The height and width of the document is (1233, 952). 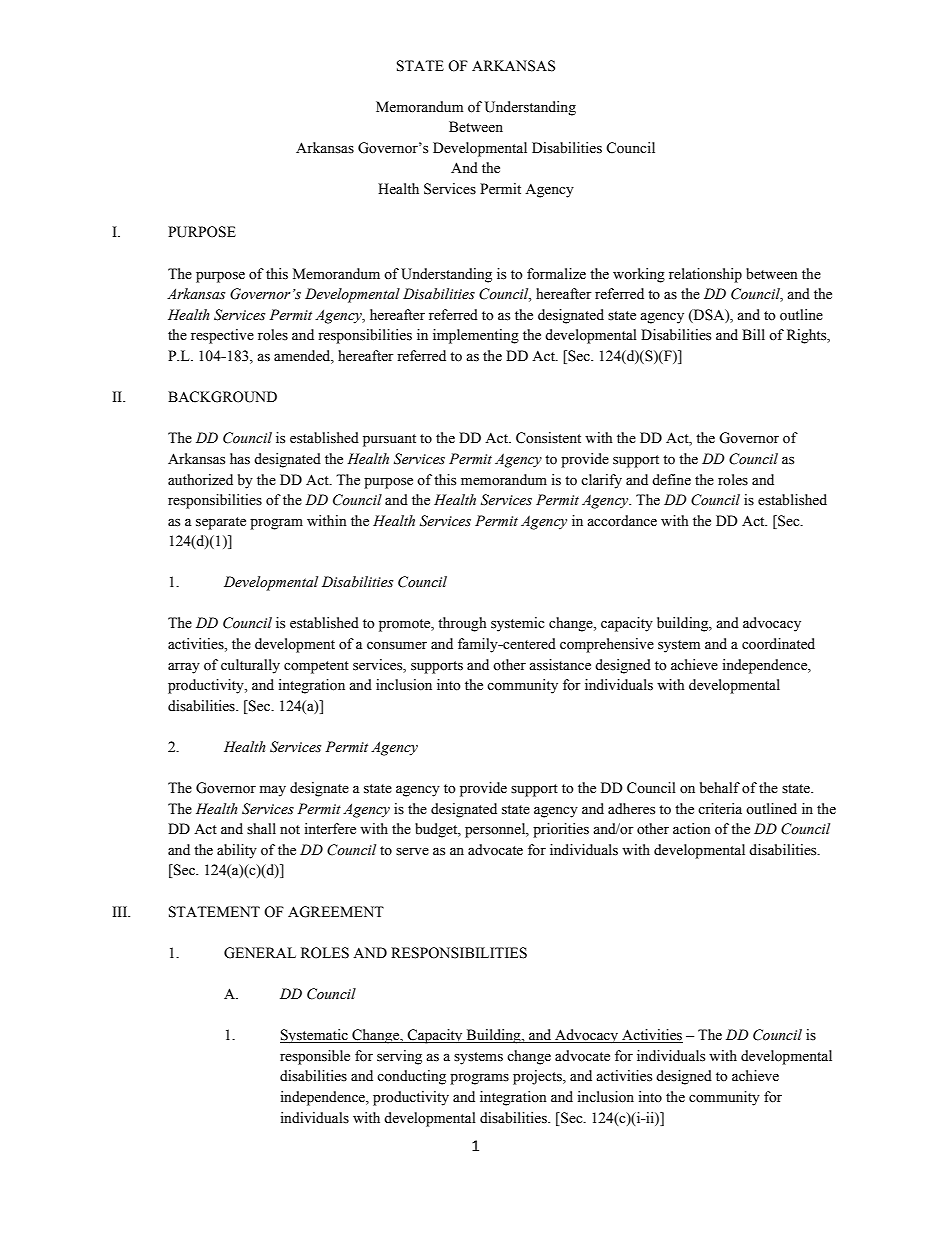 I want to click on ability, so click(x=237, y=851).
